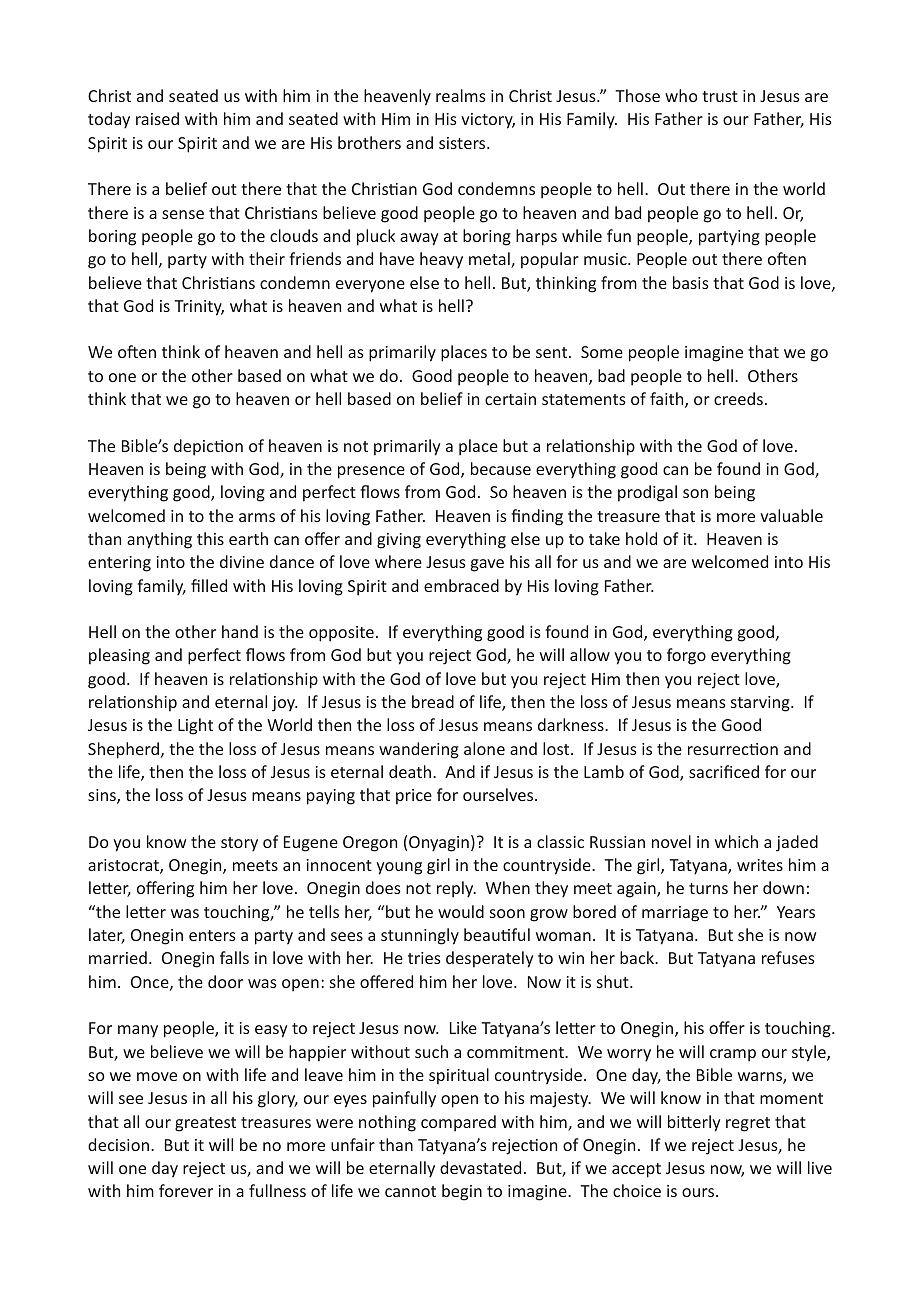 Image resolution: width=924 pixels, height=1308 pixels. What do you see at coordinates (480, 1167) in the screenshot?
I see `devastated` at bounding box center [480, 1167].
